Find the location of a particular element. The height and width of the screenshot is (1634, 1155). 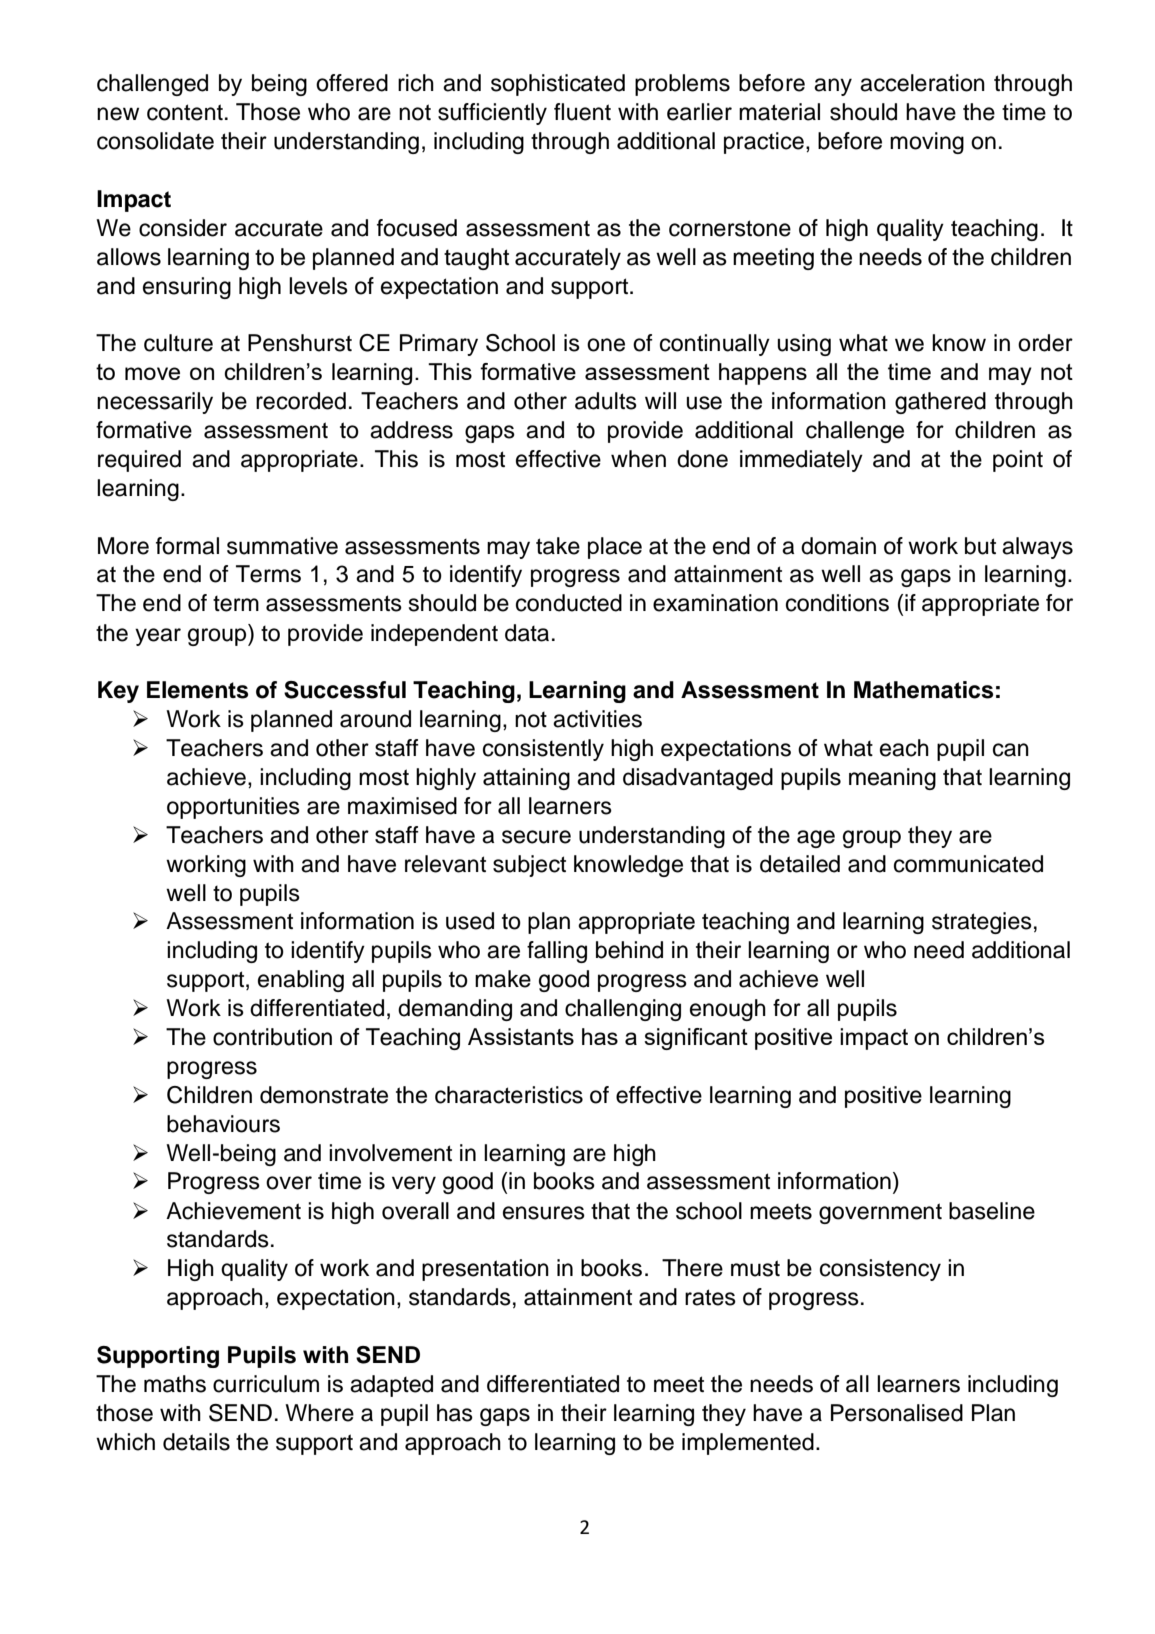

content is located at coordinates (185, 112).
